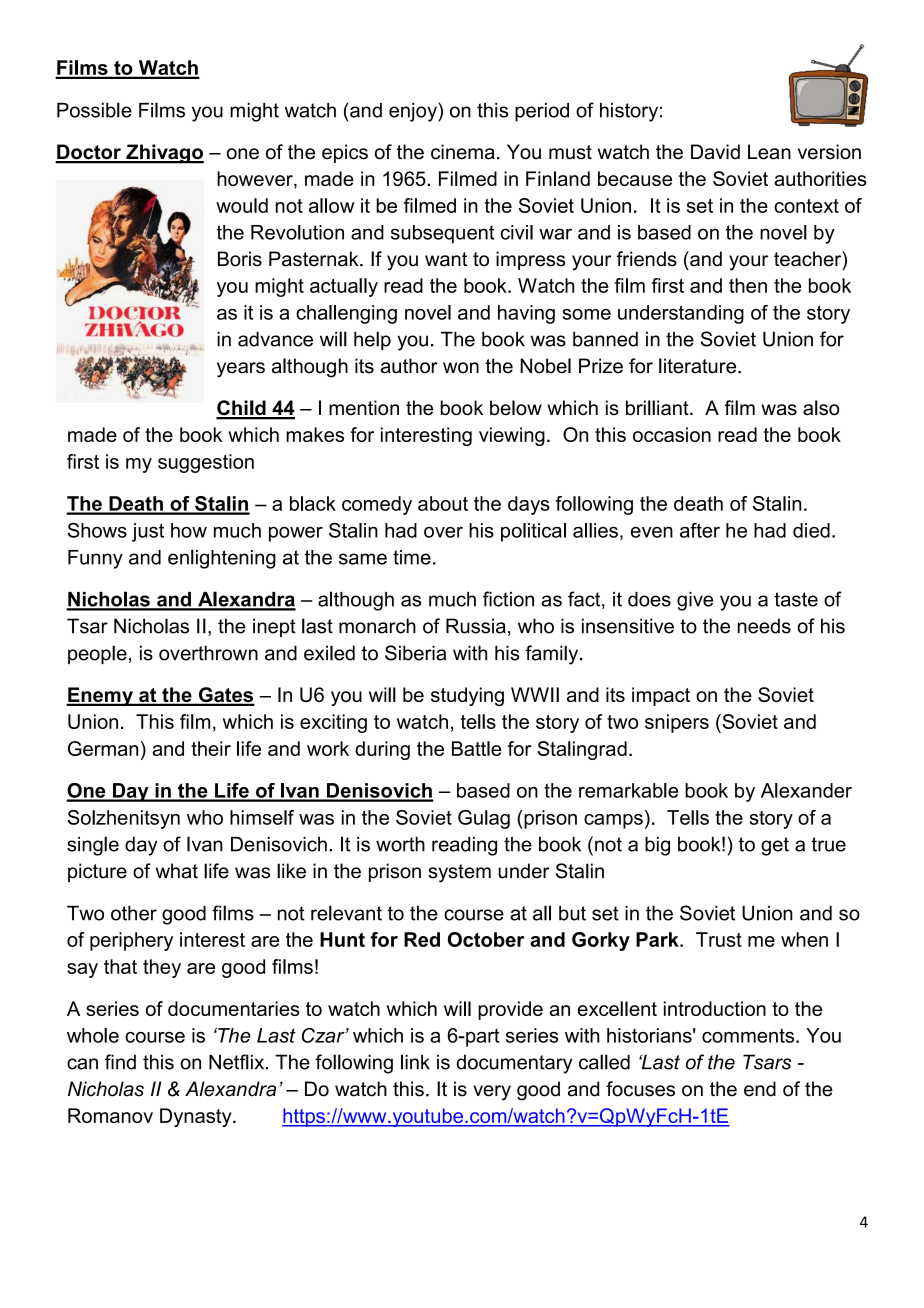 The width and height of the image is (924, 1308). I want to click on very, so click(492, 1093).
